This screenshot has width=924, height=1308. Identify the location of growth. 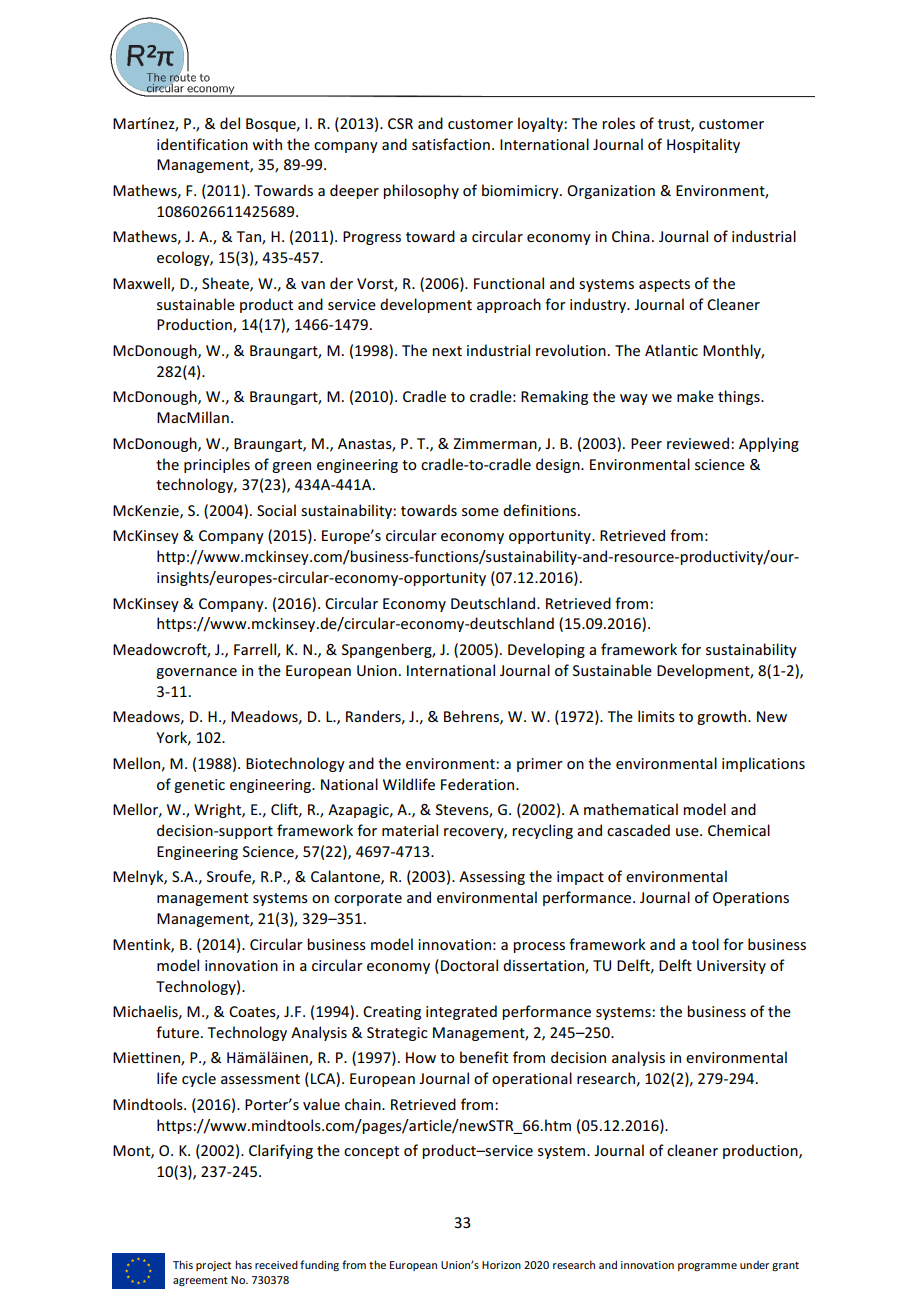
(723, 717).
